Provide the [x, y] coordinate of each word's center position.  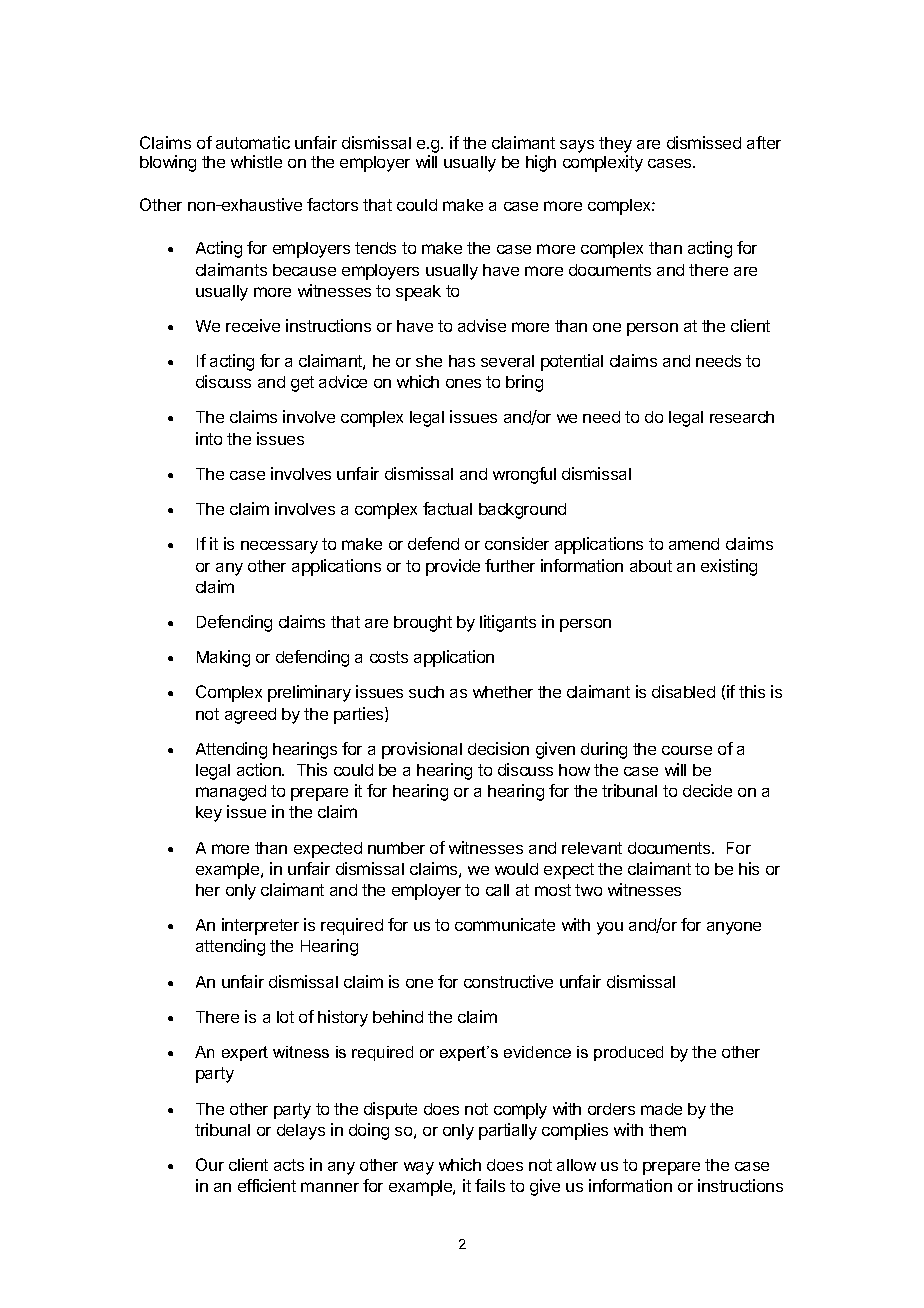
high [541, 163]
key [209, 814]
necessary [279, 547]
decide [707, 790]
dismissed [704, 142]
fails [490, 1185]
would [516, 869]
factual [447, 508]
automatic [253, 142]
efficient [267, 1185]
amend [694, 544]
